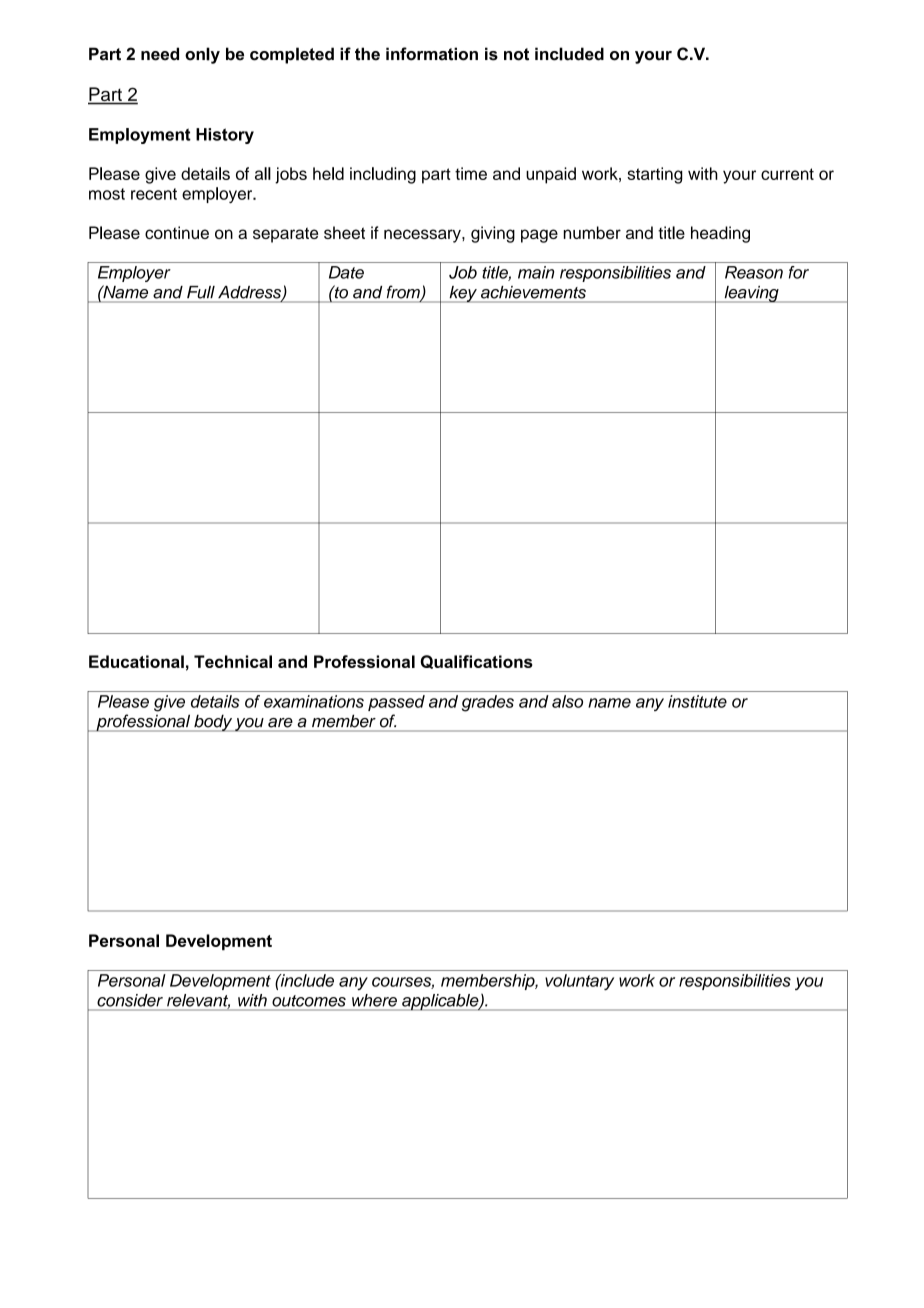 Image resolution: width=924 pixels, height=1308 pixels. Describe the element at coordinates (579, 982) in the image. I see `voluntary` at that location.
